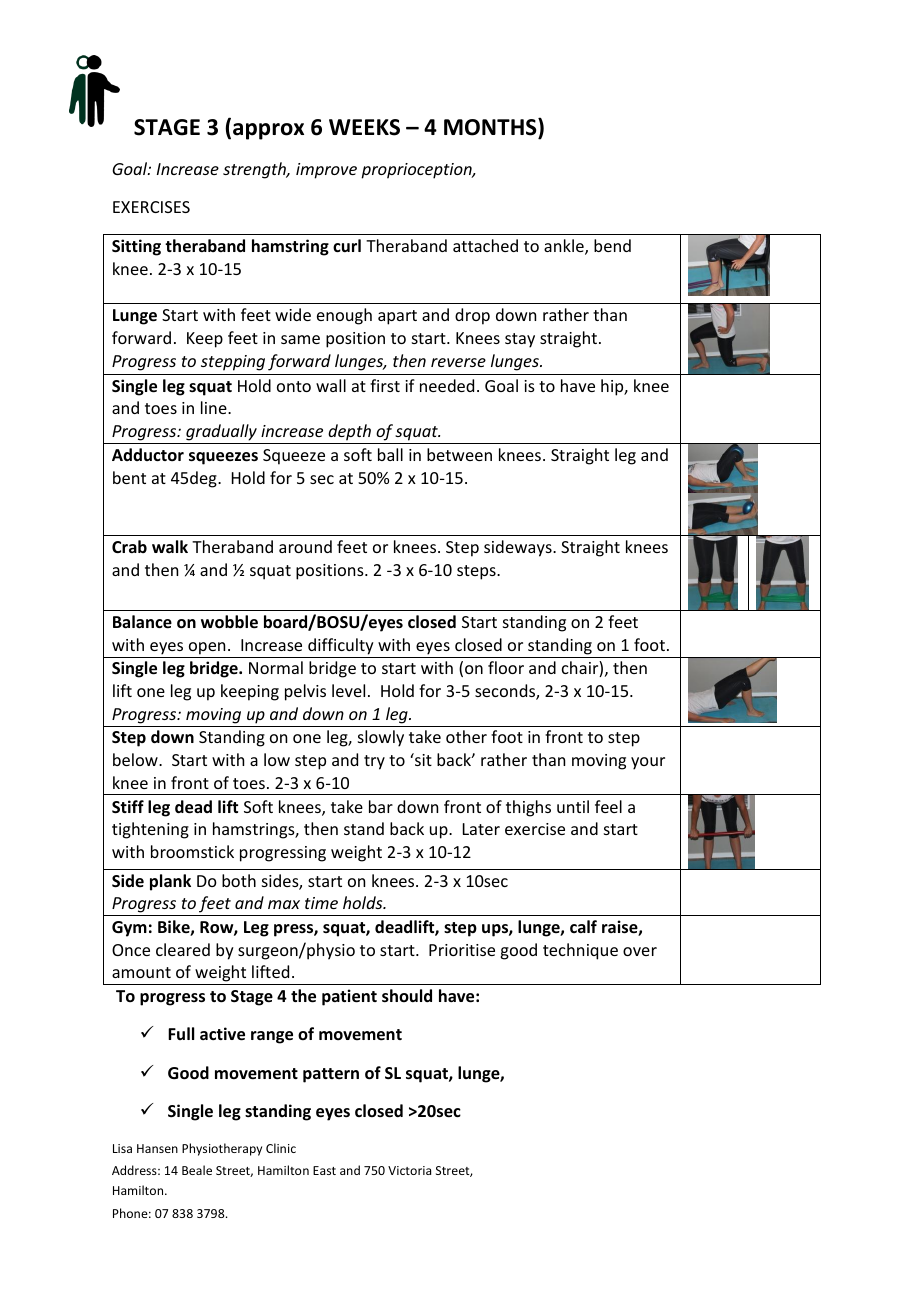 The height and width of the screenshot is (1308, 924). I want to click on first, so click(385, 385).
